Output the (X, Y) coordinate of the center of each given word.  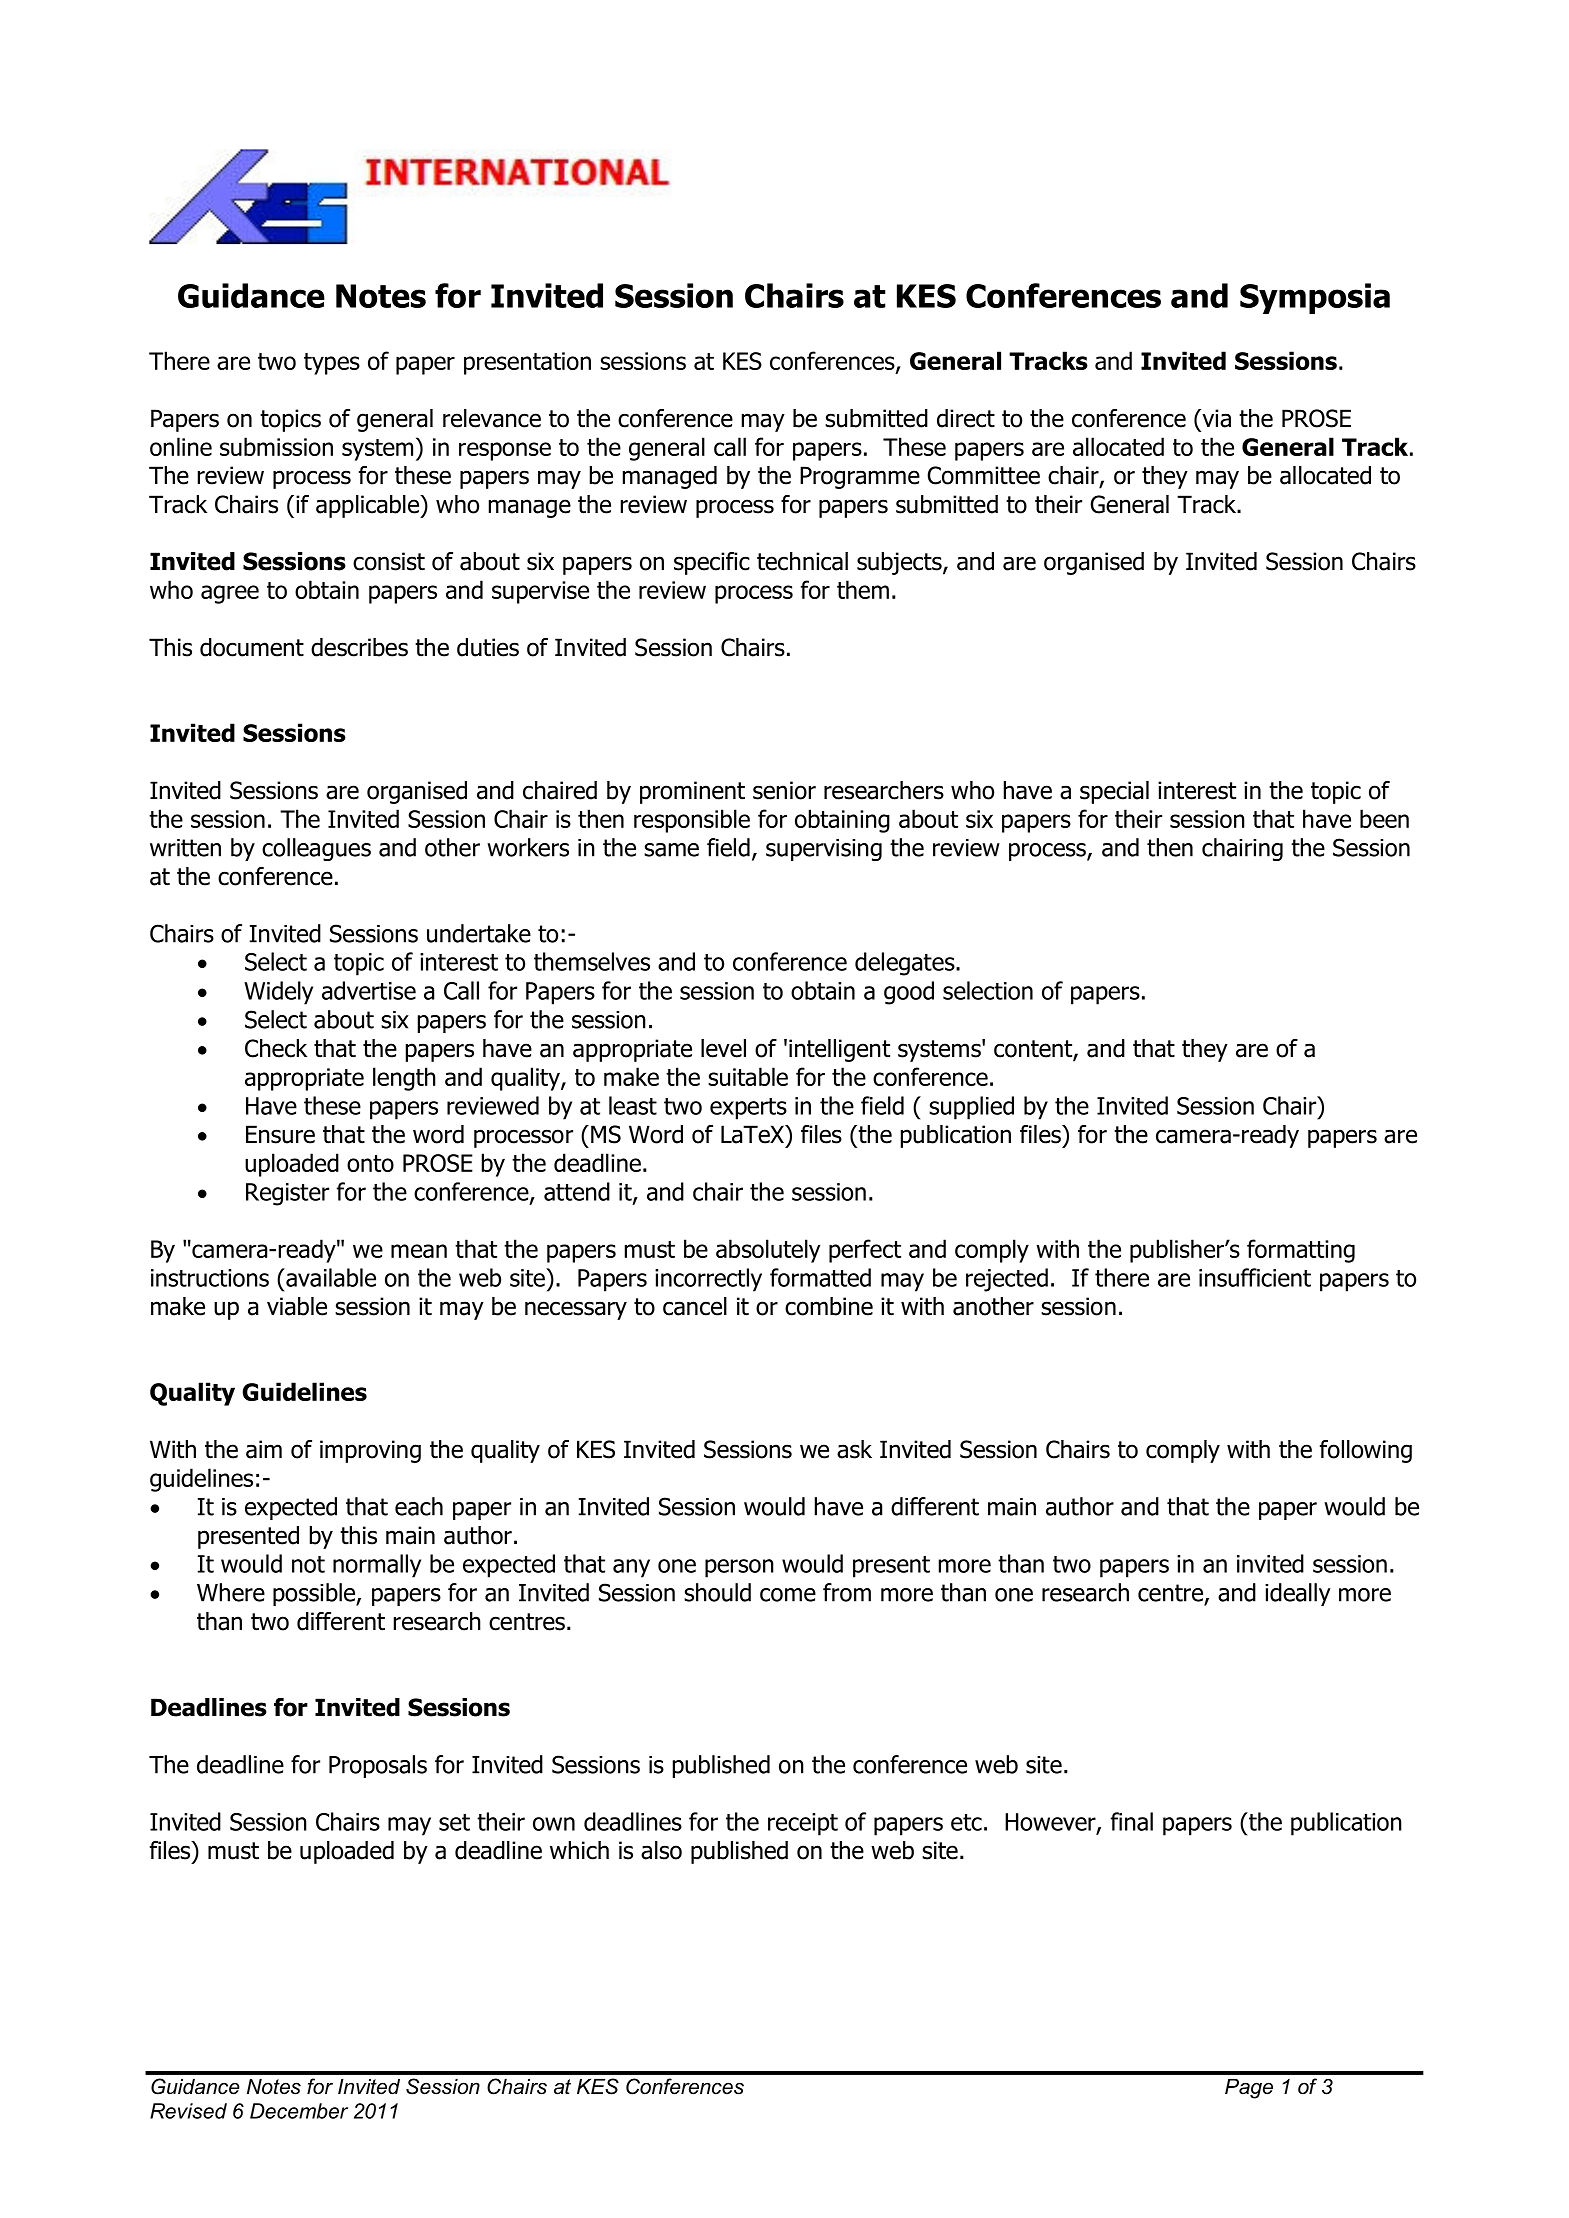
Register (287, 1194)
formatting (1301, 1251)
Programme (860, 477)
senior (784, 790)
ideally (1298, 1594)
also (661, 1850)
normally (377, 1566)
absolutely (768, 1251)
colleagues (316, 849)
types (332, 364)
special (1114, 792)
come (788, 1595)
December (299, 2111)
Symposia (1315, 298)
